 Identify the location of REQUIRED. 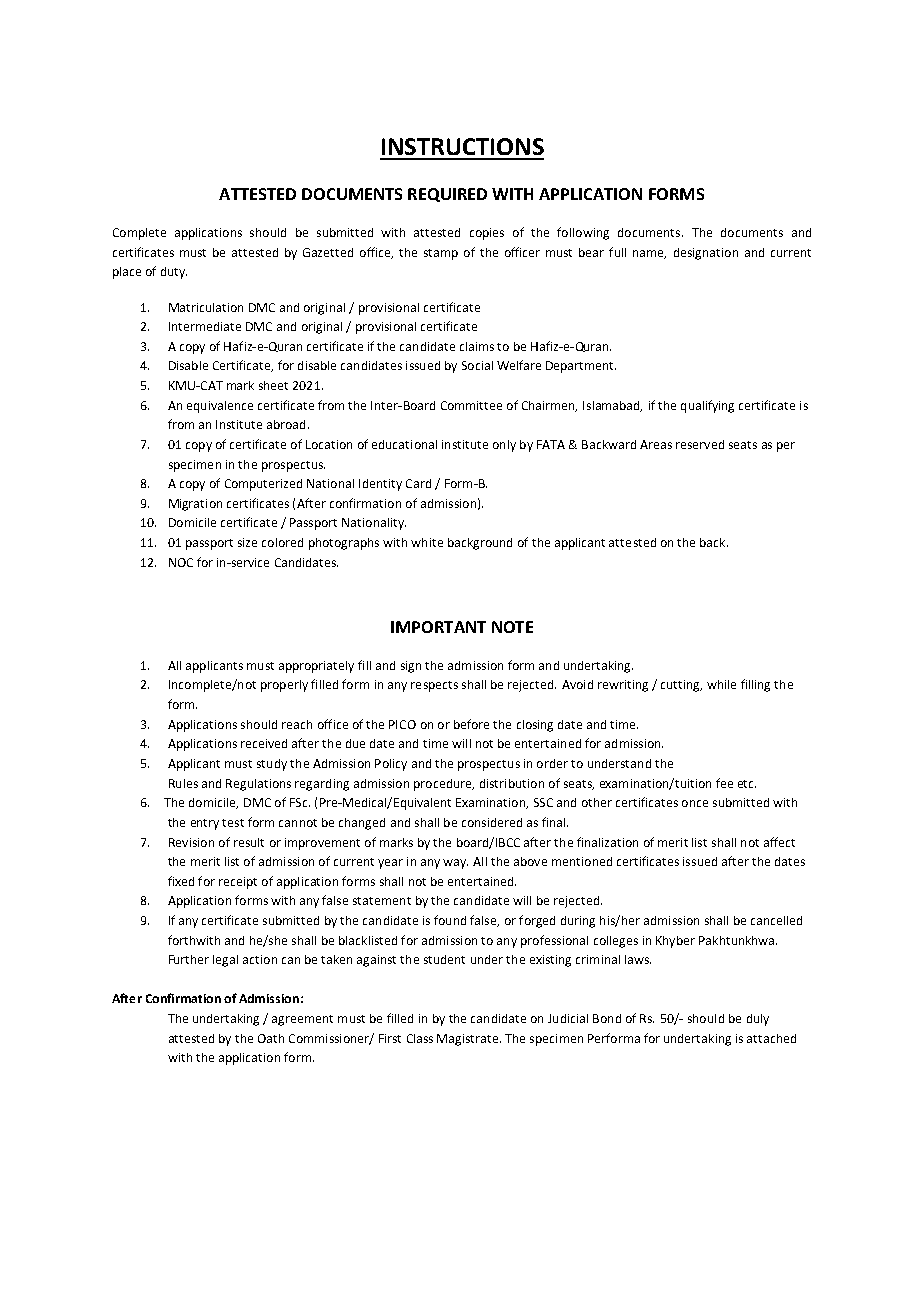
(447, 195).
